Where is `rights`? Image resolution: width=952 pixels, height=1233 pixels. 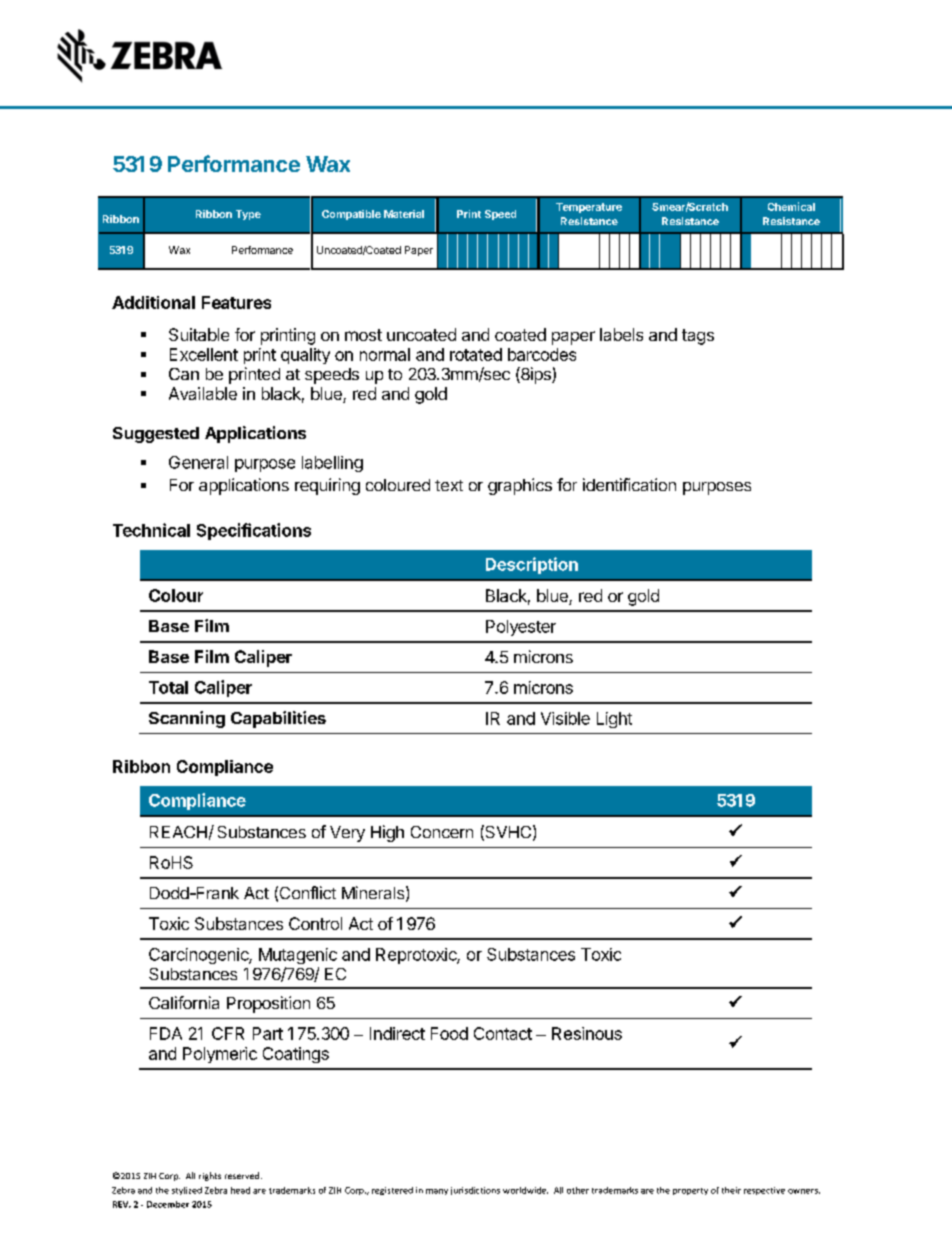
rights is located at coordinates (210, 1176).
